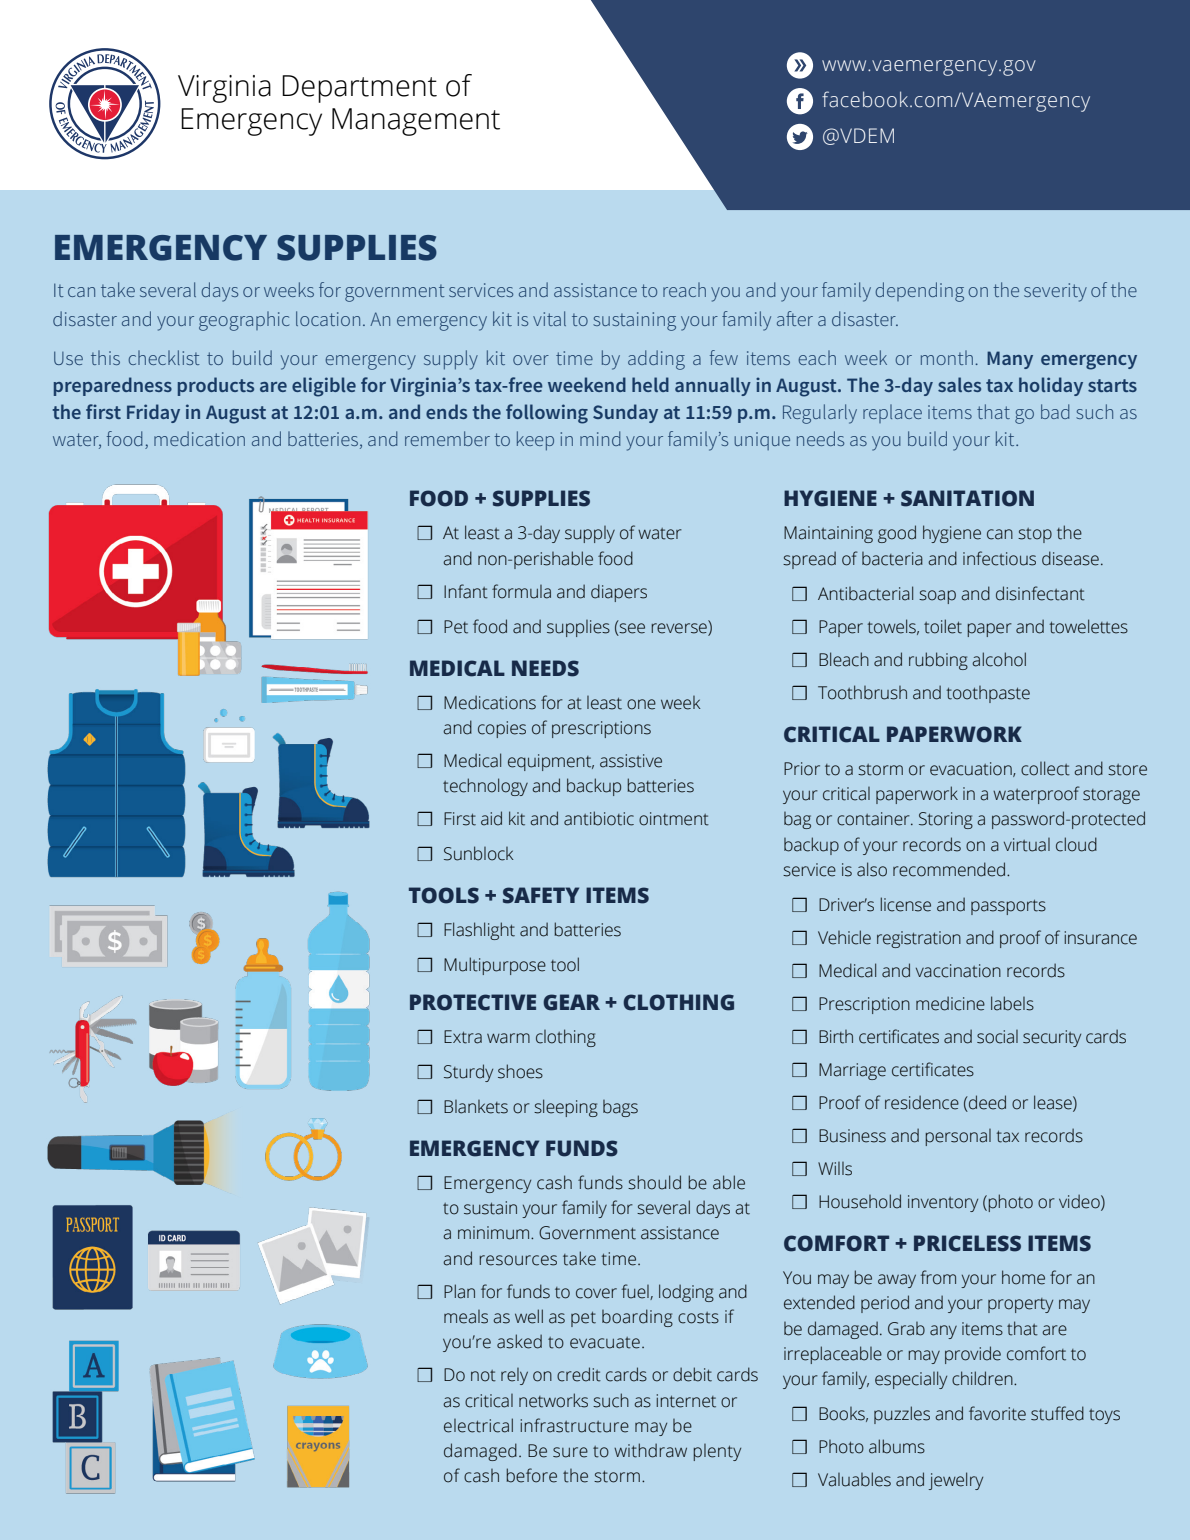 The height and width of the screenshot is (1540, 1190). I want to click on evacuation, so click(972, 769).
